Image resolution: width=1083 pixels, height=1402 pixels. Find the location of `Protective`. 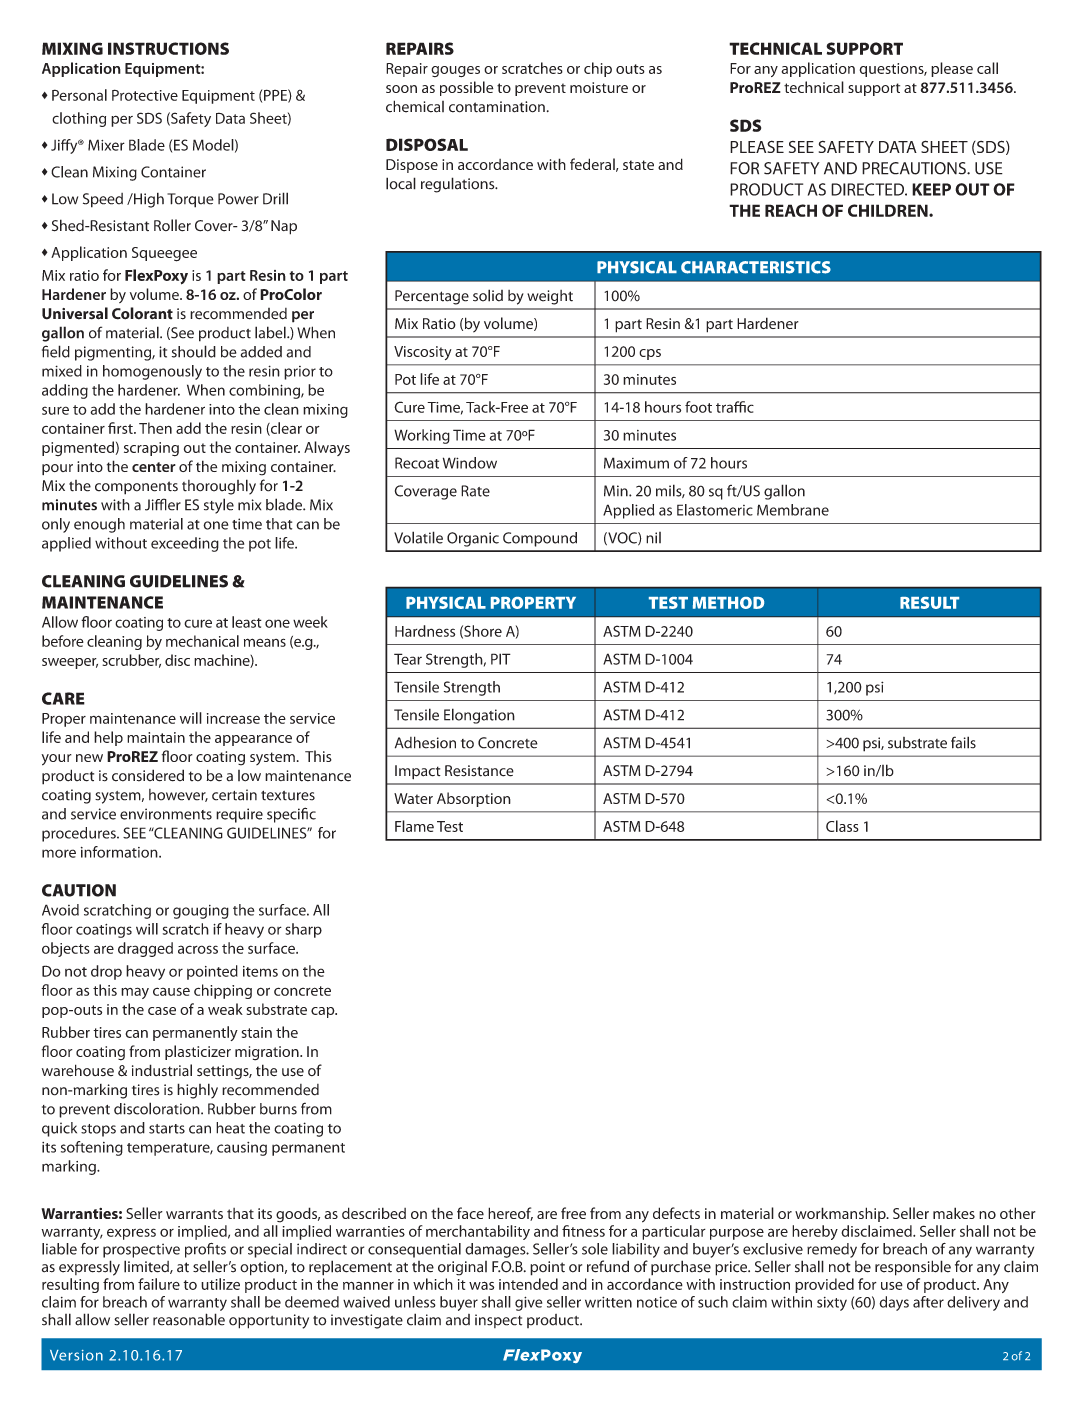

Protective is located at coordinates (145, 95).
